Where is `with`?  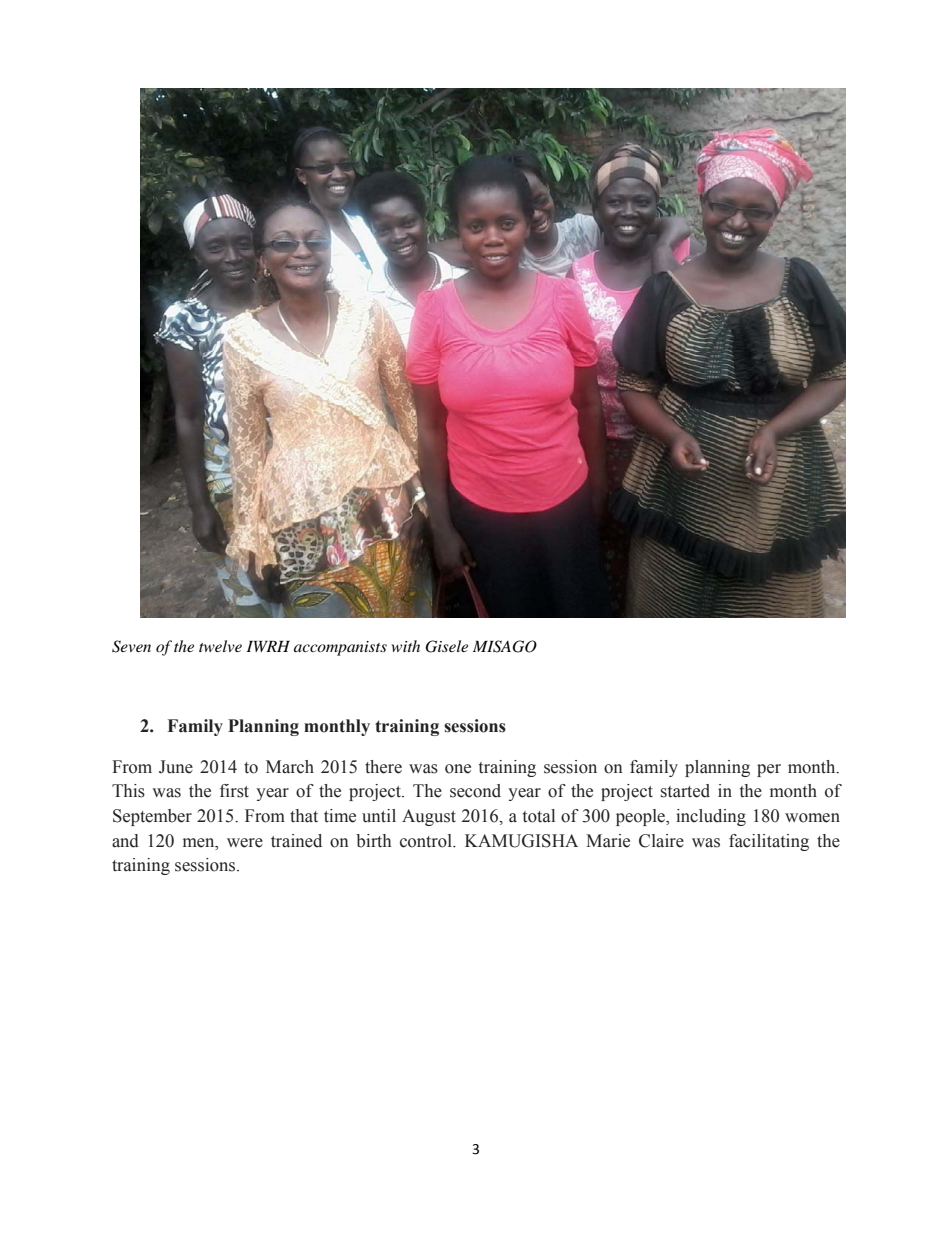
with is located at coordinates (406, 646).
